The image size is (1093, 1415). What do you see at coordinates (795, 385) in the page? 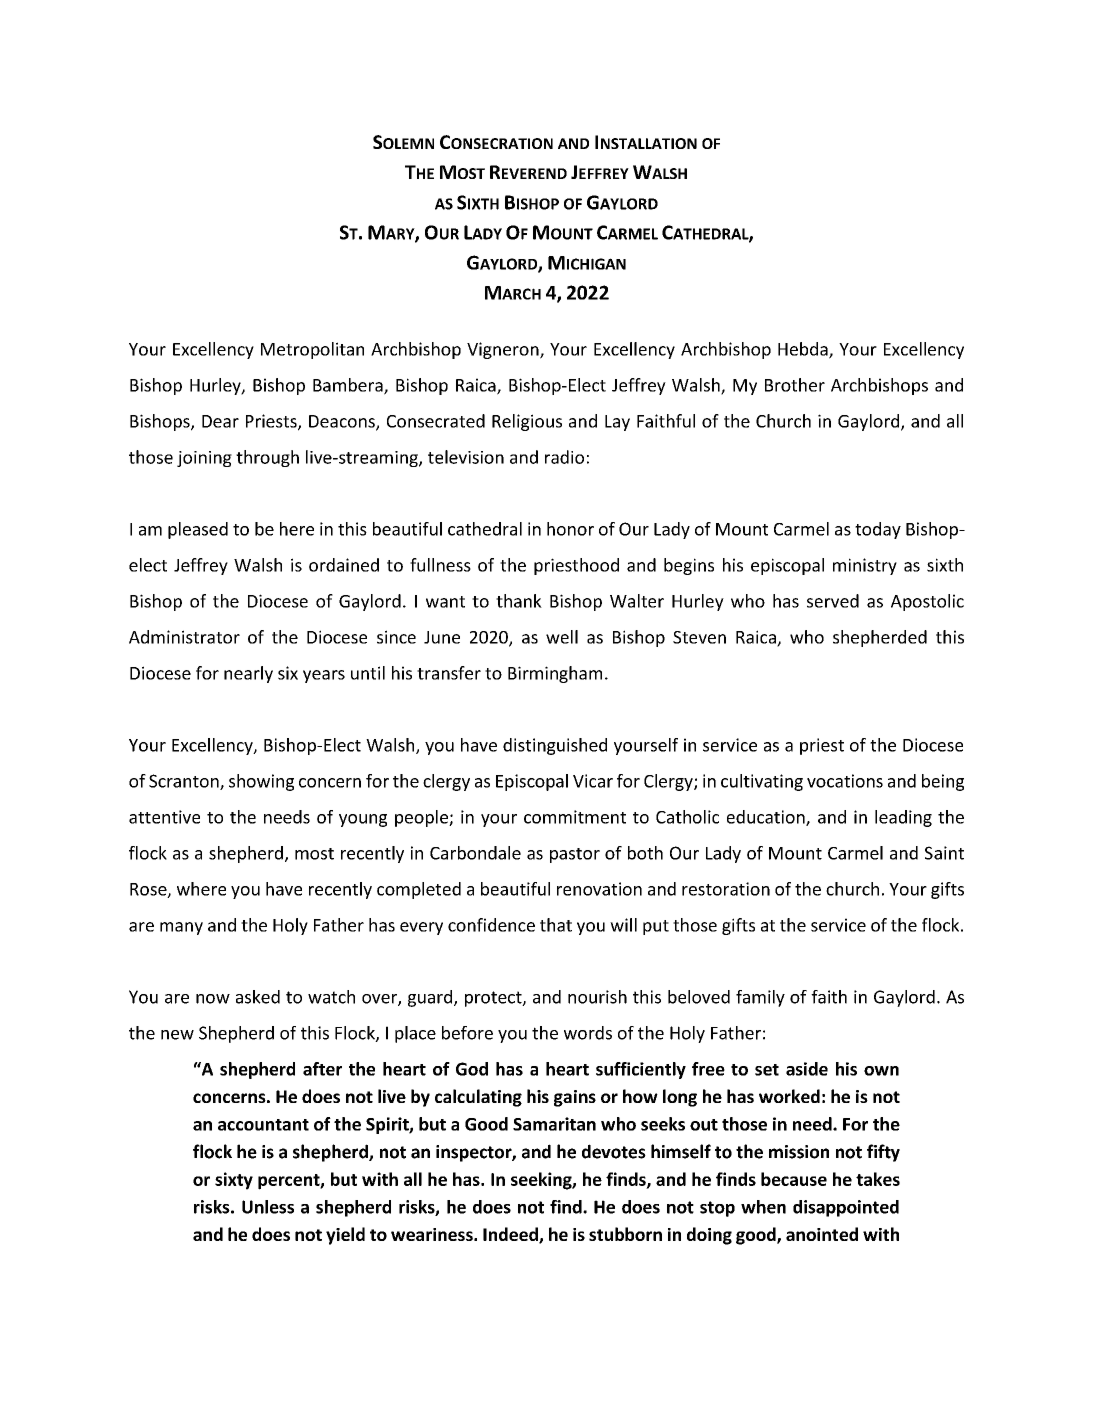
I see `Brother` at bounding box center [795, 385].
